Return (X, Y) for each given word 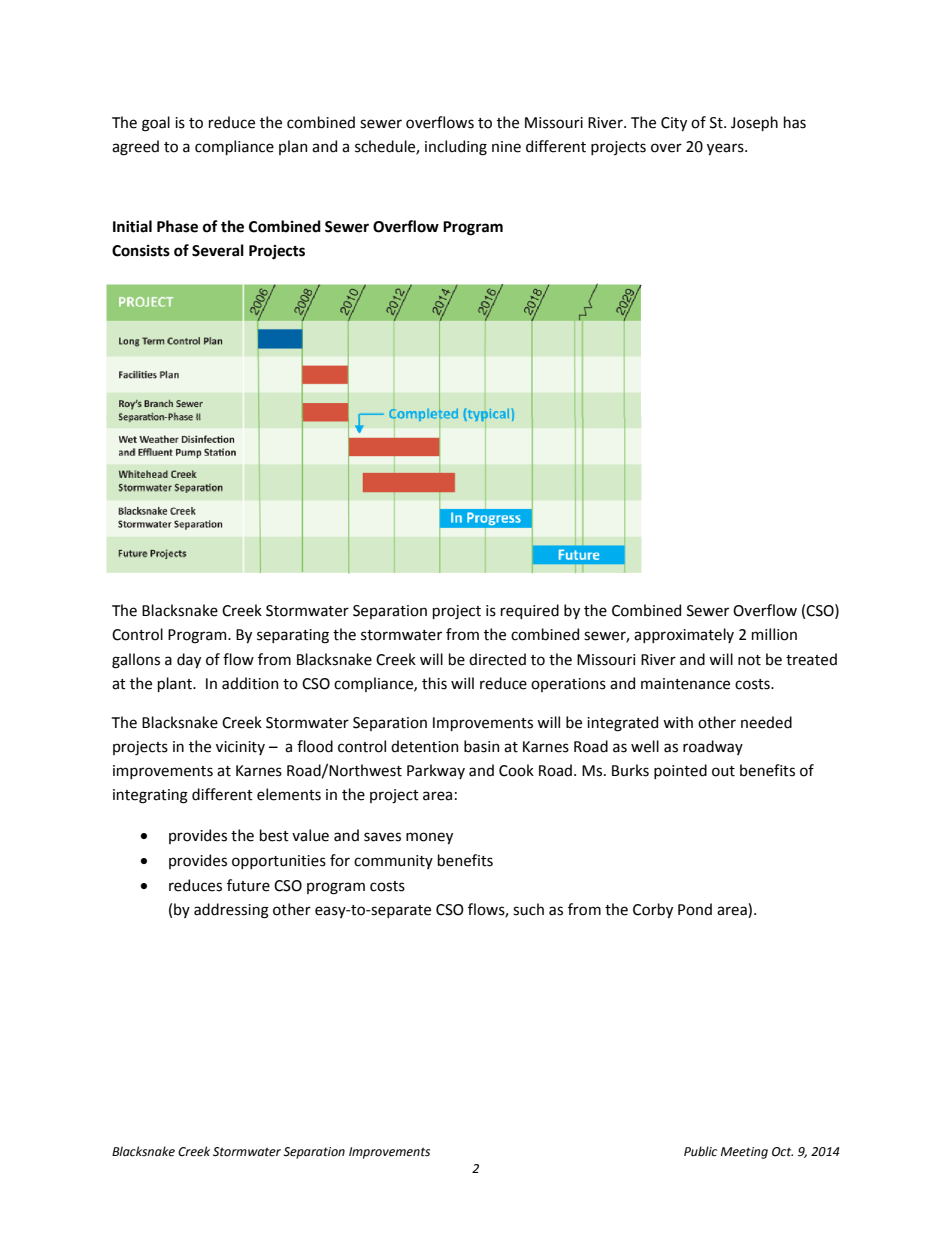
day (189, 660)
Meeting (744, 1153)
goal (156, 124)
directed (497, 659)
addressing (231, 911)
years (726, 149)
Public (700, 1151)
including (456, 148)
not (749, 660)
